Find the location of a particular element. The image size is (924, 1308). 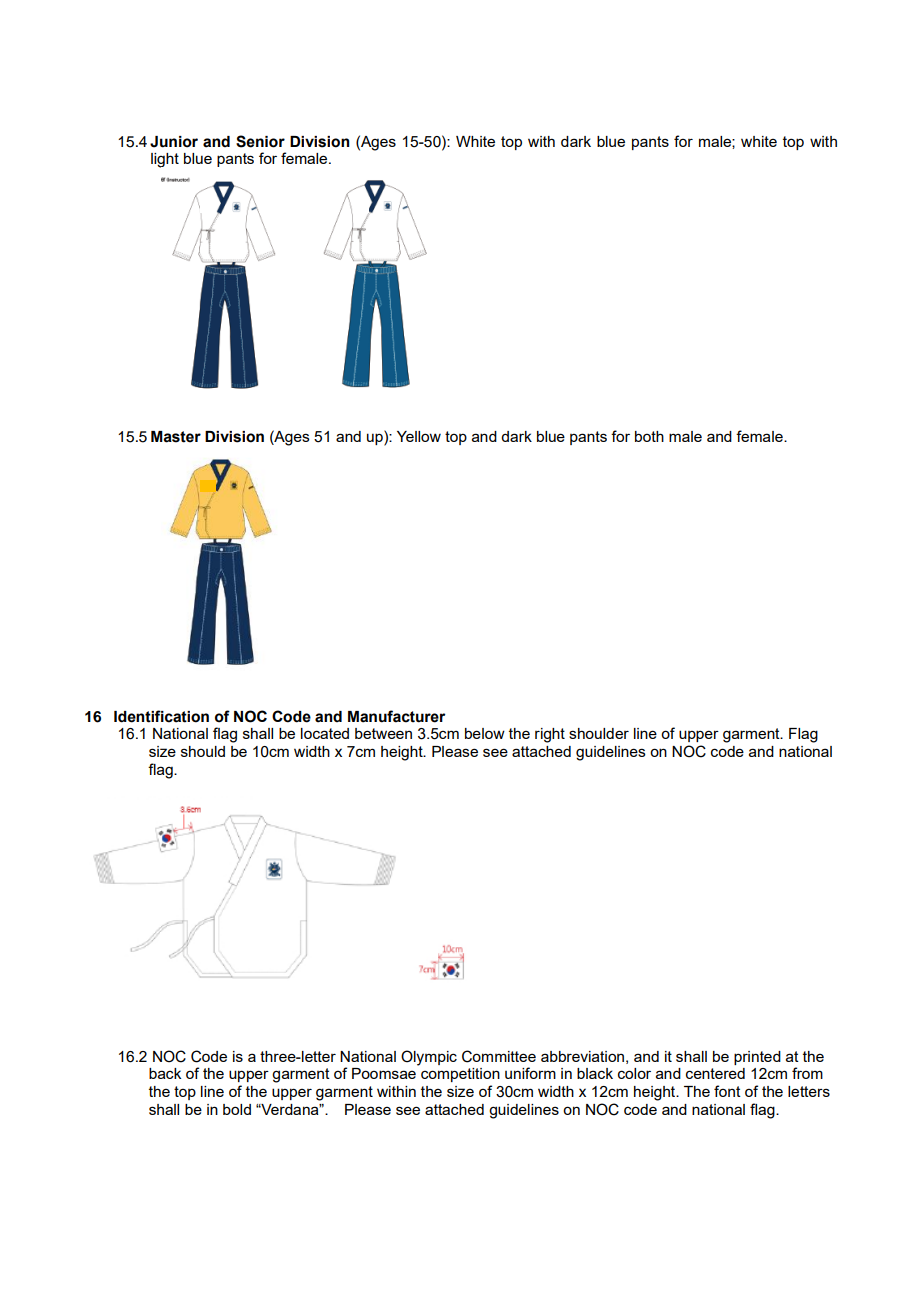

Master is located at coordinates (176, 437).
